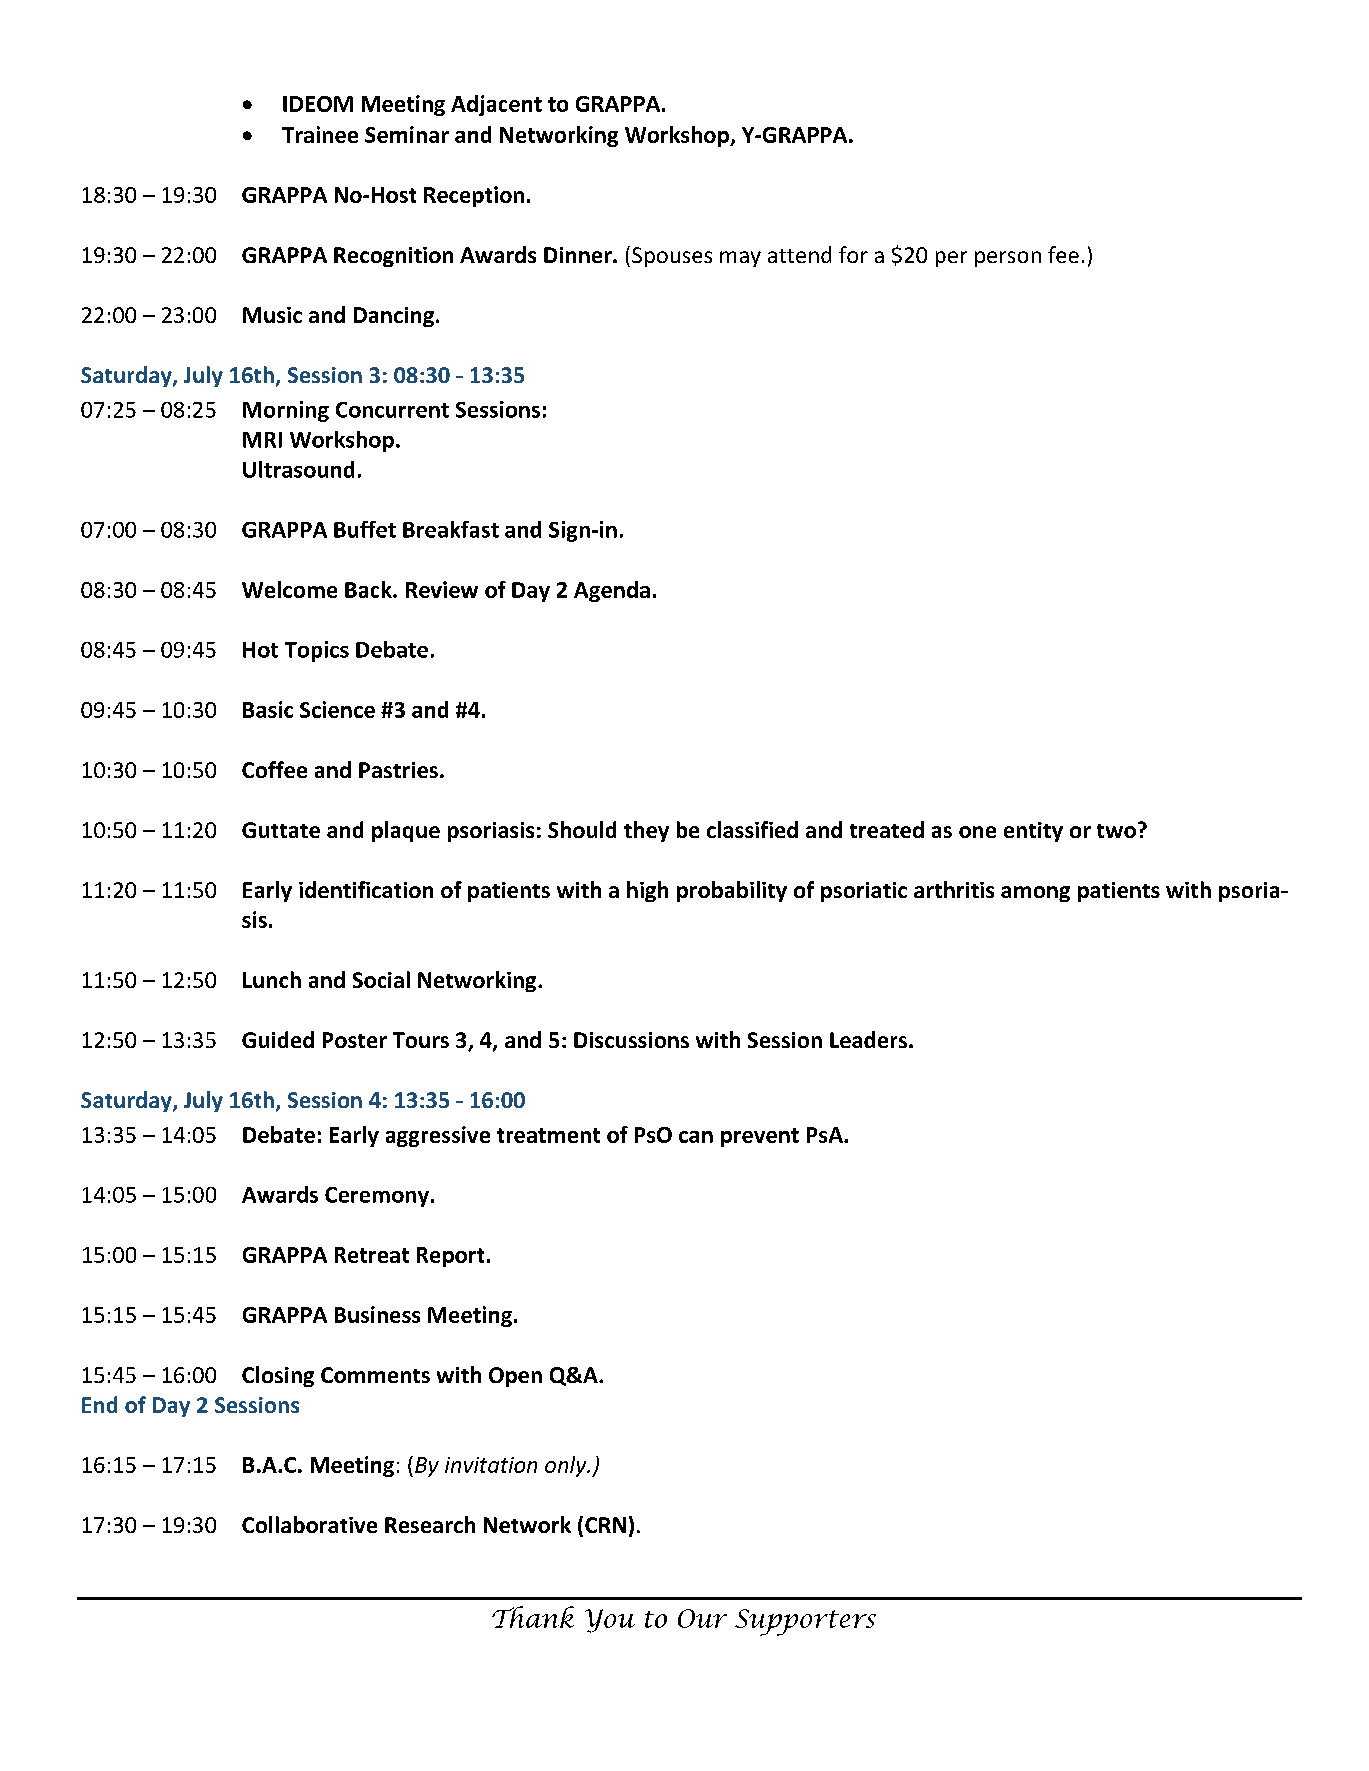 Image resolution: width=1369 pixels, height=1771 pixels. Describe the element at coordinates (1008, 259) in the screenshot. I see `person` at that location.
